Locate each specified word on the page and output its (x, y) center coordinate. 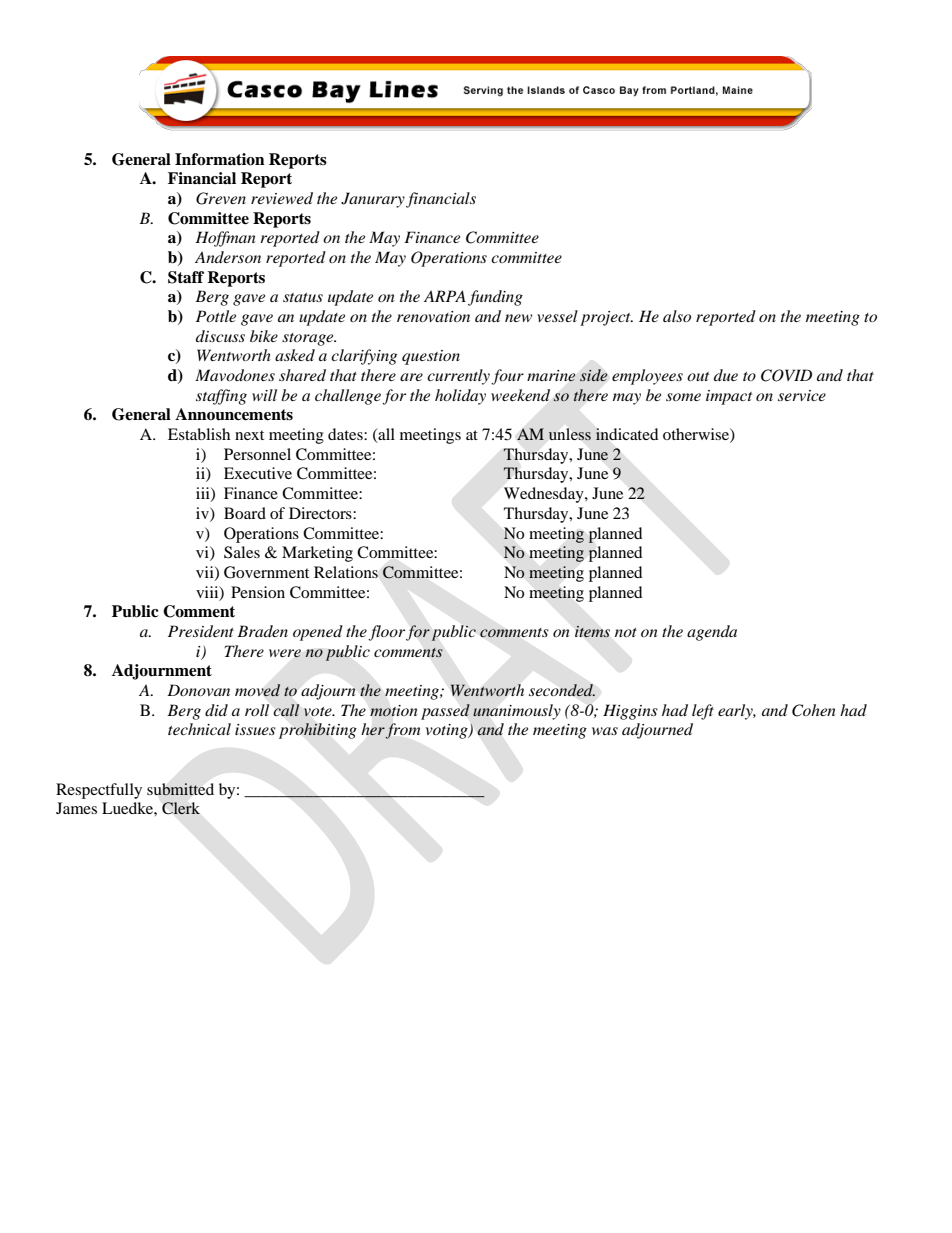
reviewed (282, 198)
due (726, 375)
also (677, 316)
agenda (712, 633)
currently (459, 377)
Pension (258, 592)
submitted (180, 789)
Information (220, 159)
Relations (346, 572)
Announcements (234, 414)
